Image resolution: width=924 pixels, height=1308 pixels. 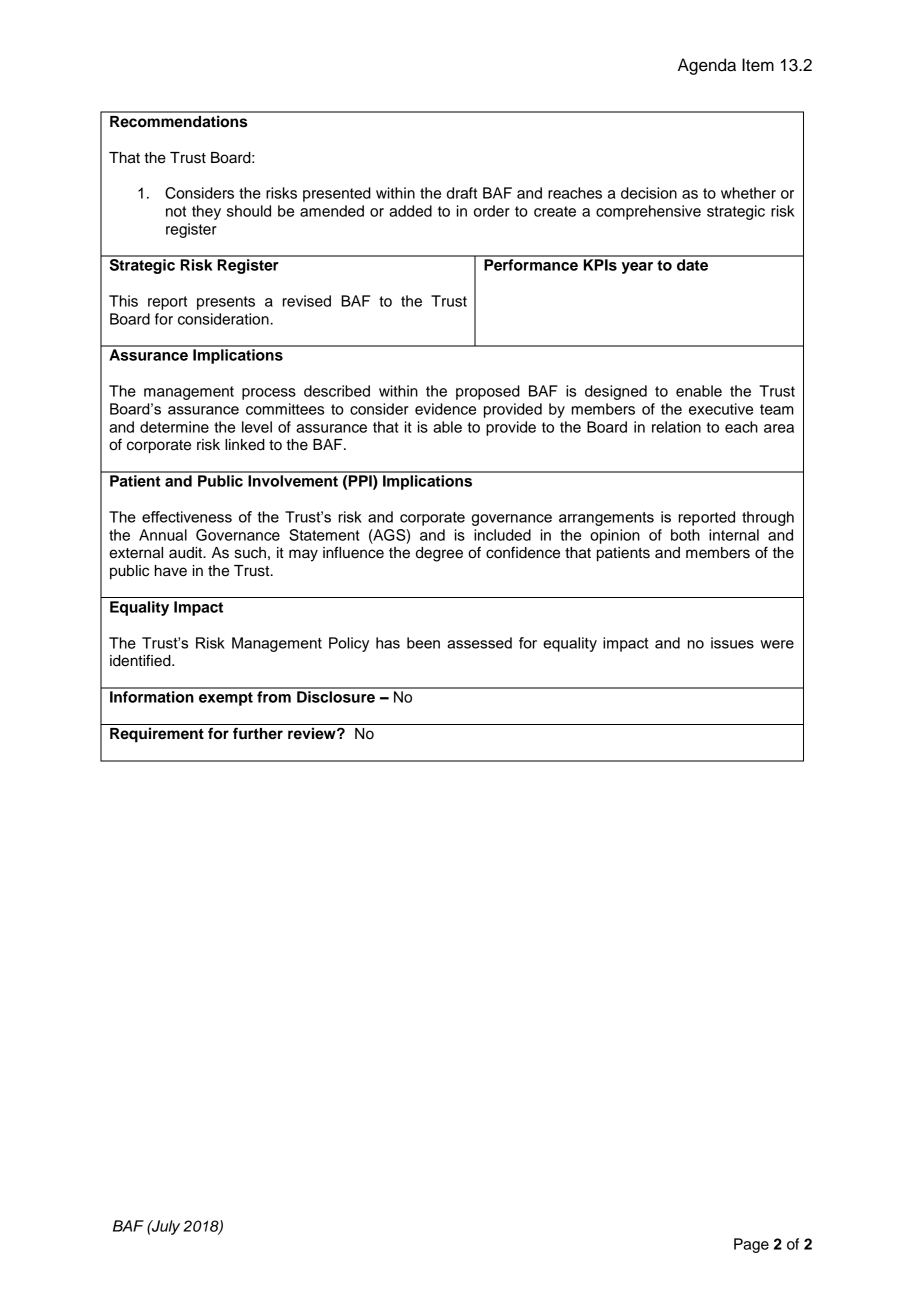 What do you see at coordinates (206, 212) in the image?
I see `they` at bounding box center [206, 212].
